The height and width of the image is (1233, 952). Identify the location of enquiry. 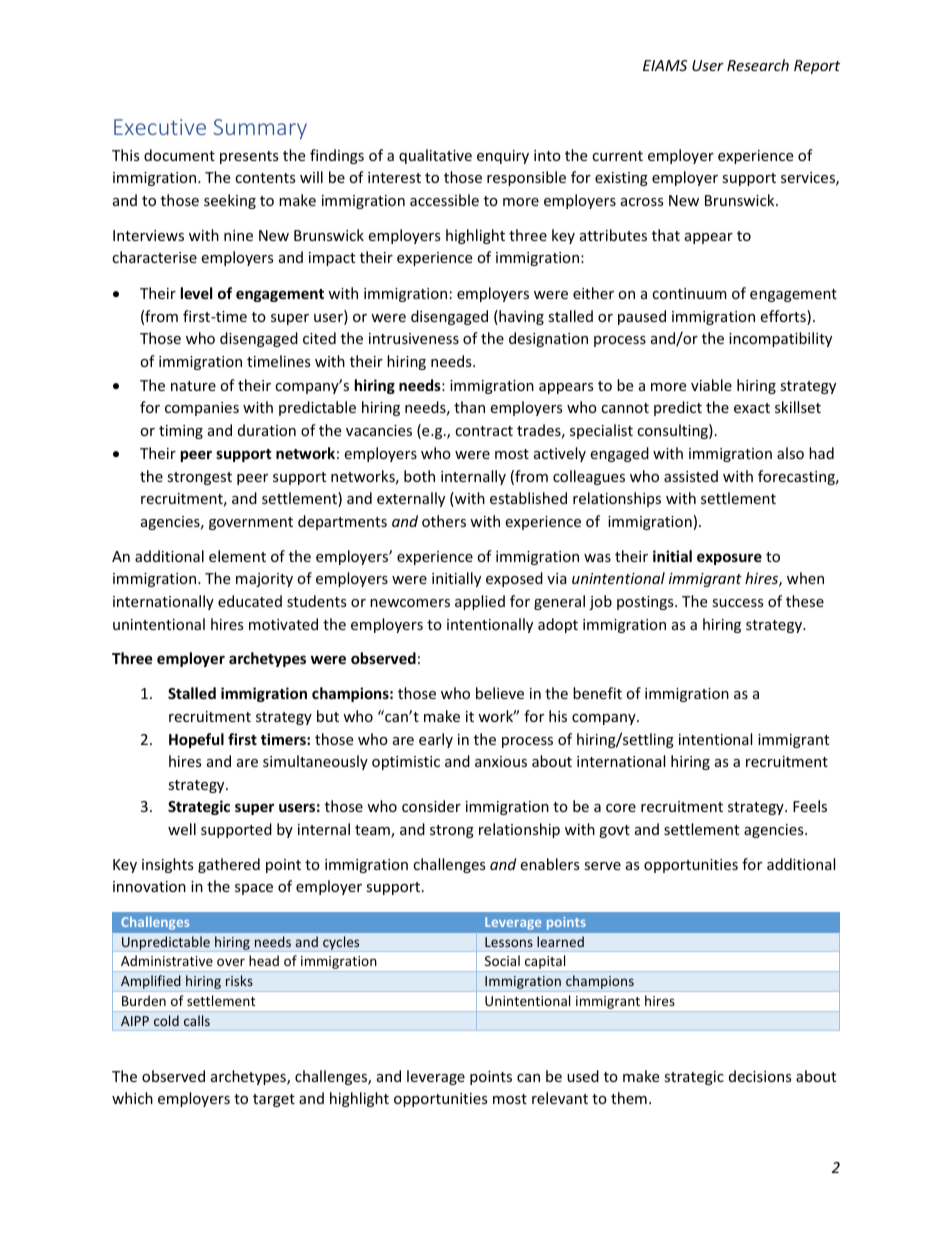
(503, 157).
